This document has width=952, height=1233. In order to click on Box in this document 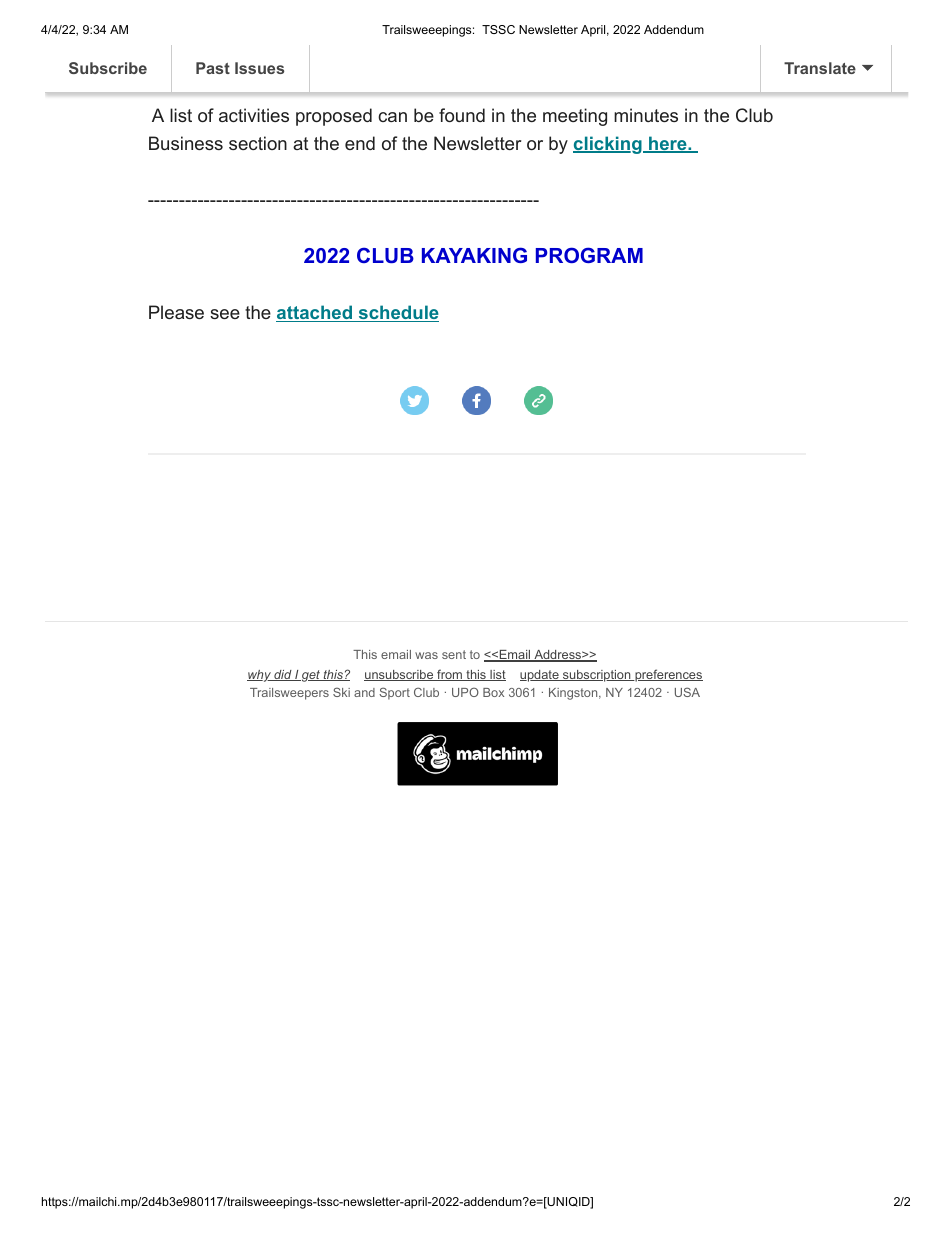, I will do `click(493, 692)`.
